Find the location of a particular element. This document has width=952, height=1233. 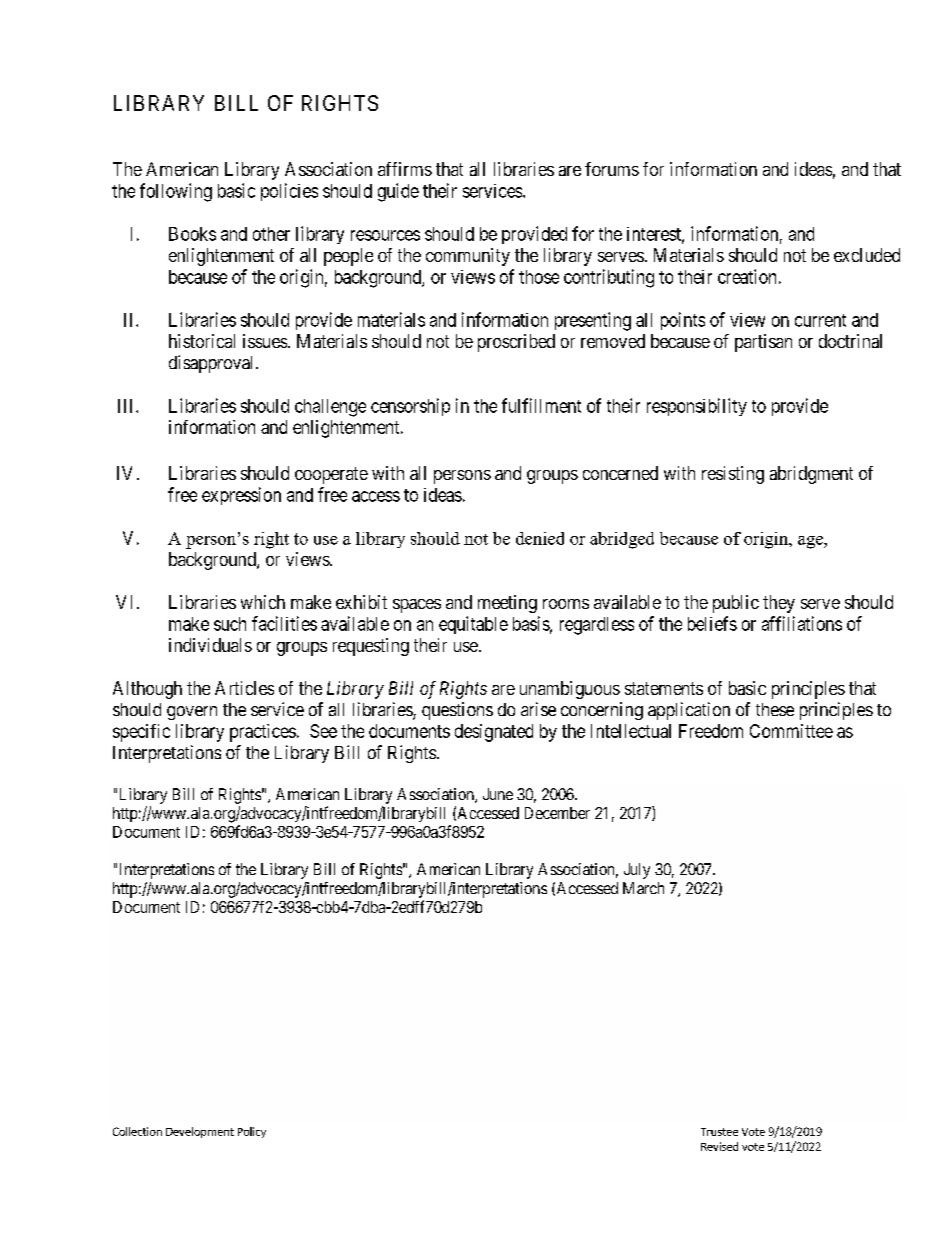

December is located at coordinates (557, 813).
